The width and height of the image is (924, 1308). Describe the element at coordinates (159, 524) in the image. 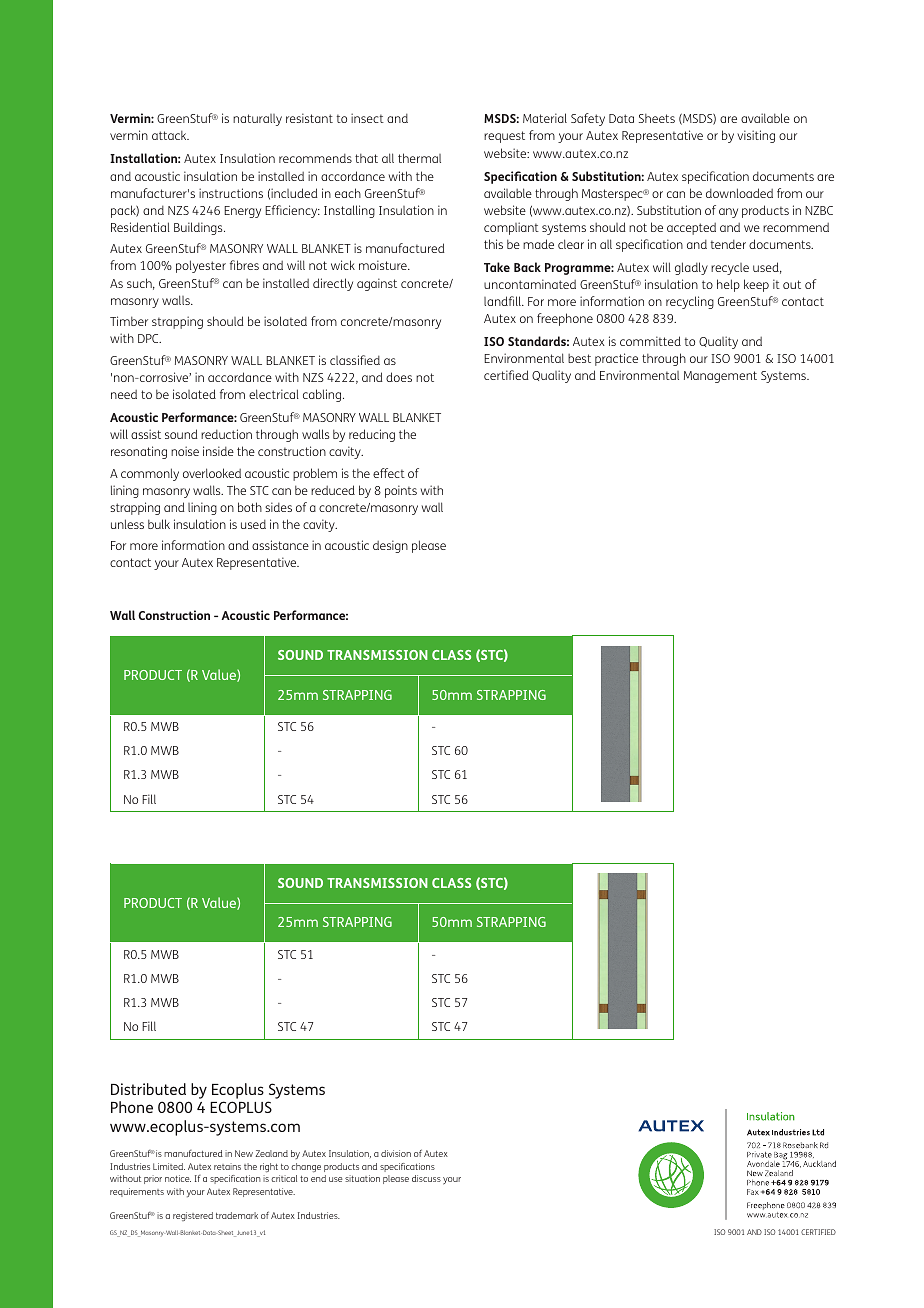

I see `bulk` at that location.
